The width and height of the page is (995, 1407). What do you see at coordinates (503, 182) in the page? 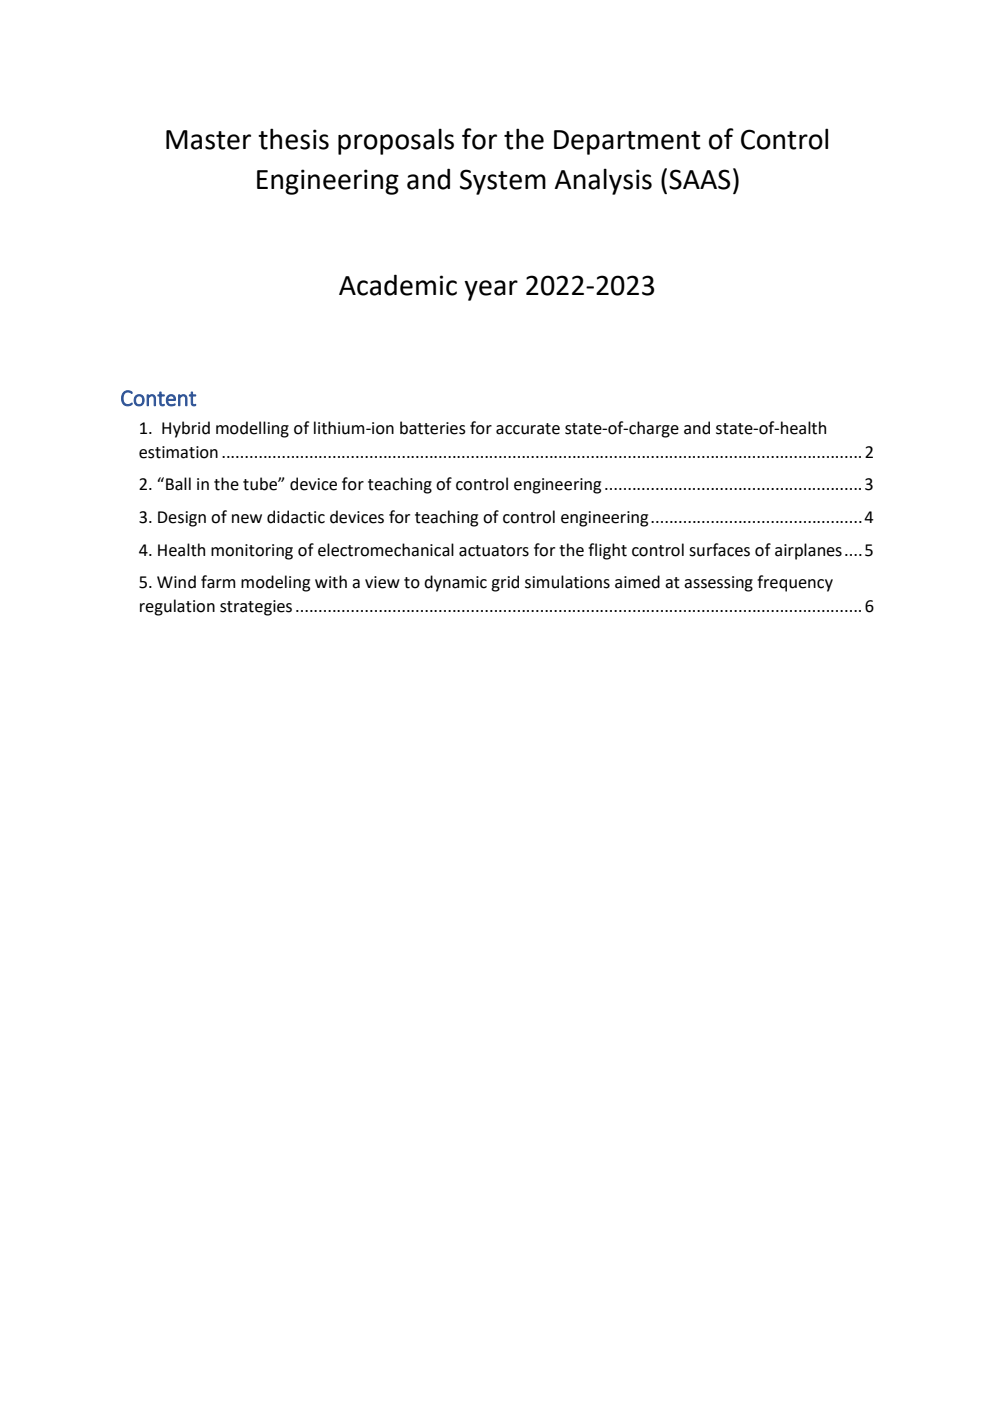
I see `System` at bounding box center [503, 182].
